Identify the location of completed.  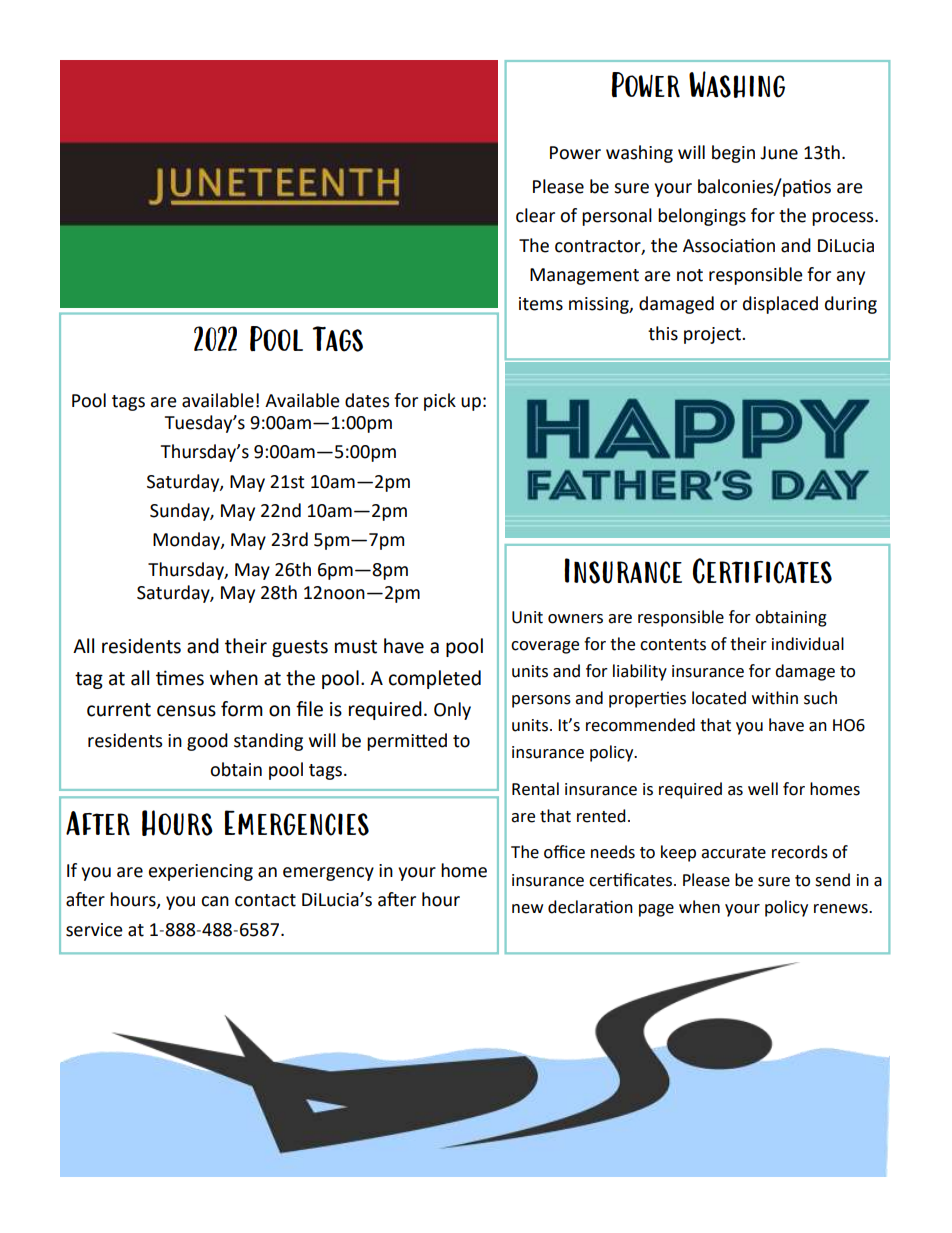
(435, 679).
